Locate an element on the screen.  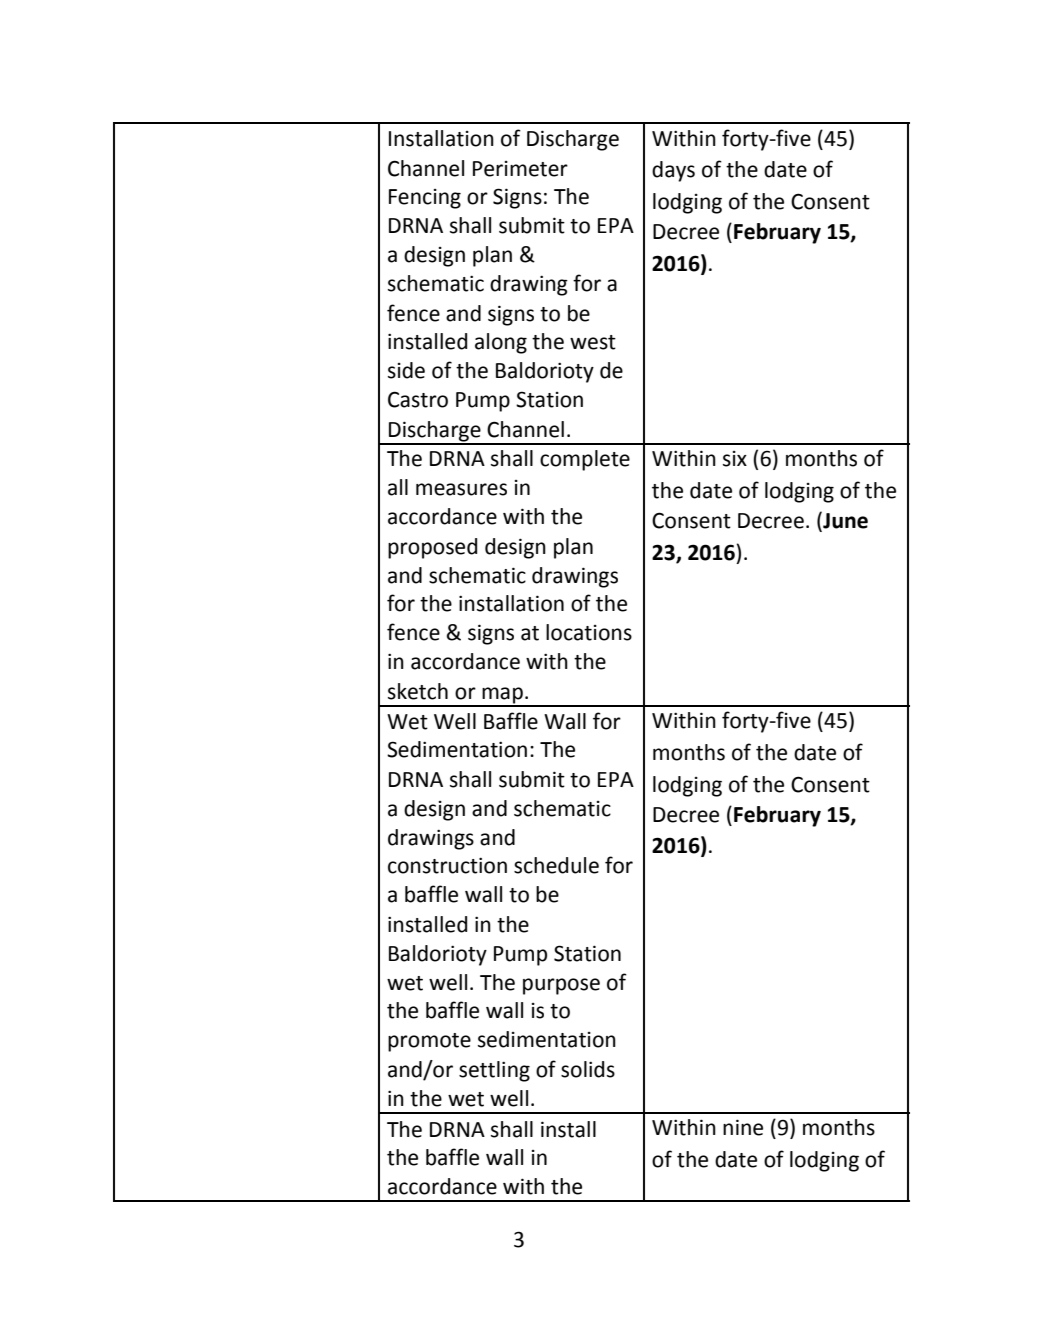
construction is located at coordinates (447, 865).
